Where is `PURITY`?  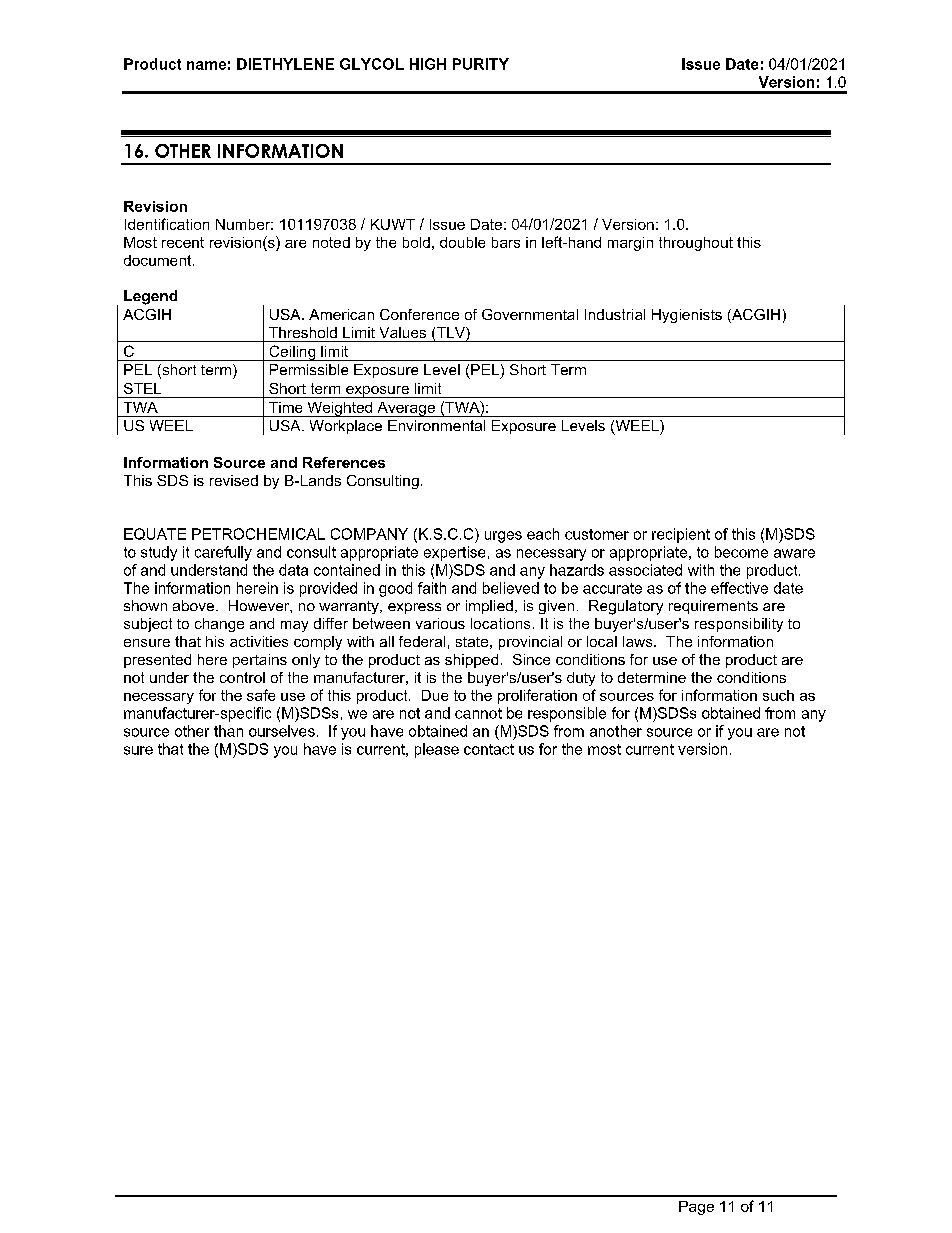
PURITY is located at coordinates (481, 64).
